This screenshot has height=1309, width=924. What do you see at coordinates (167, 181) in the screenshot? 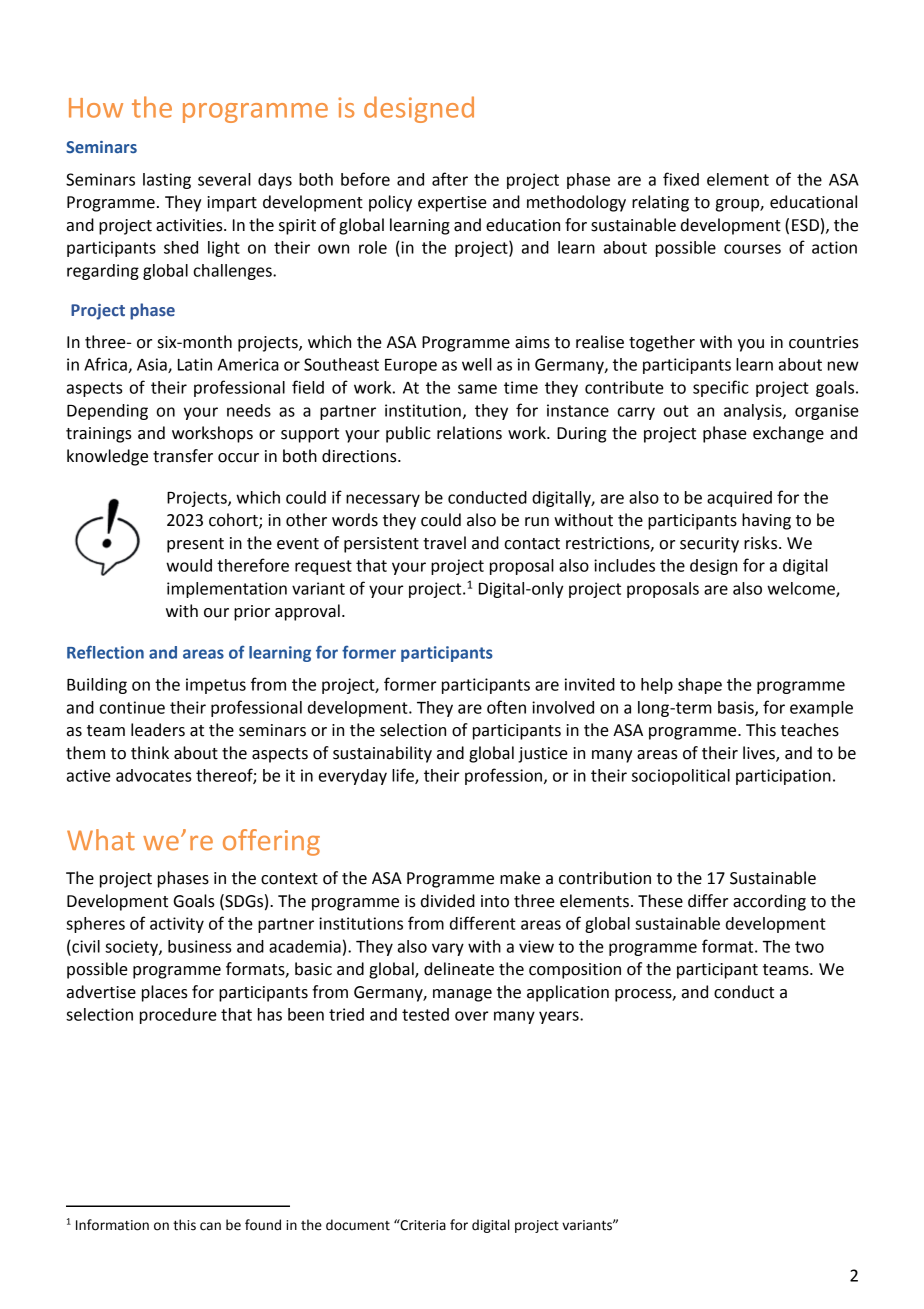
I see `lasting` at bounding box center [167, 181].
